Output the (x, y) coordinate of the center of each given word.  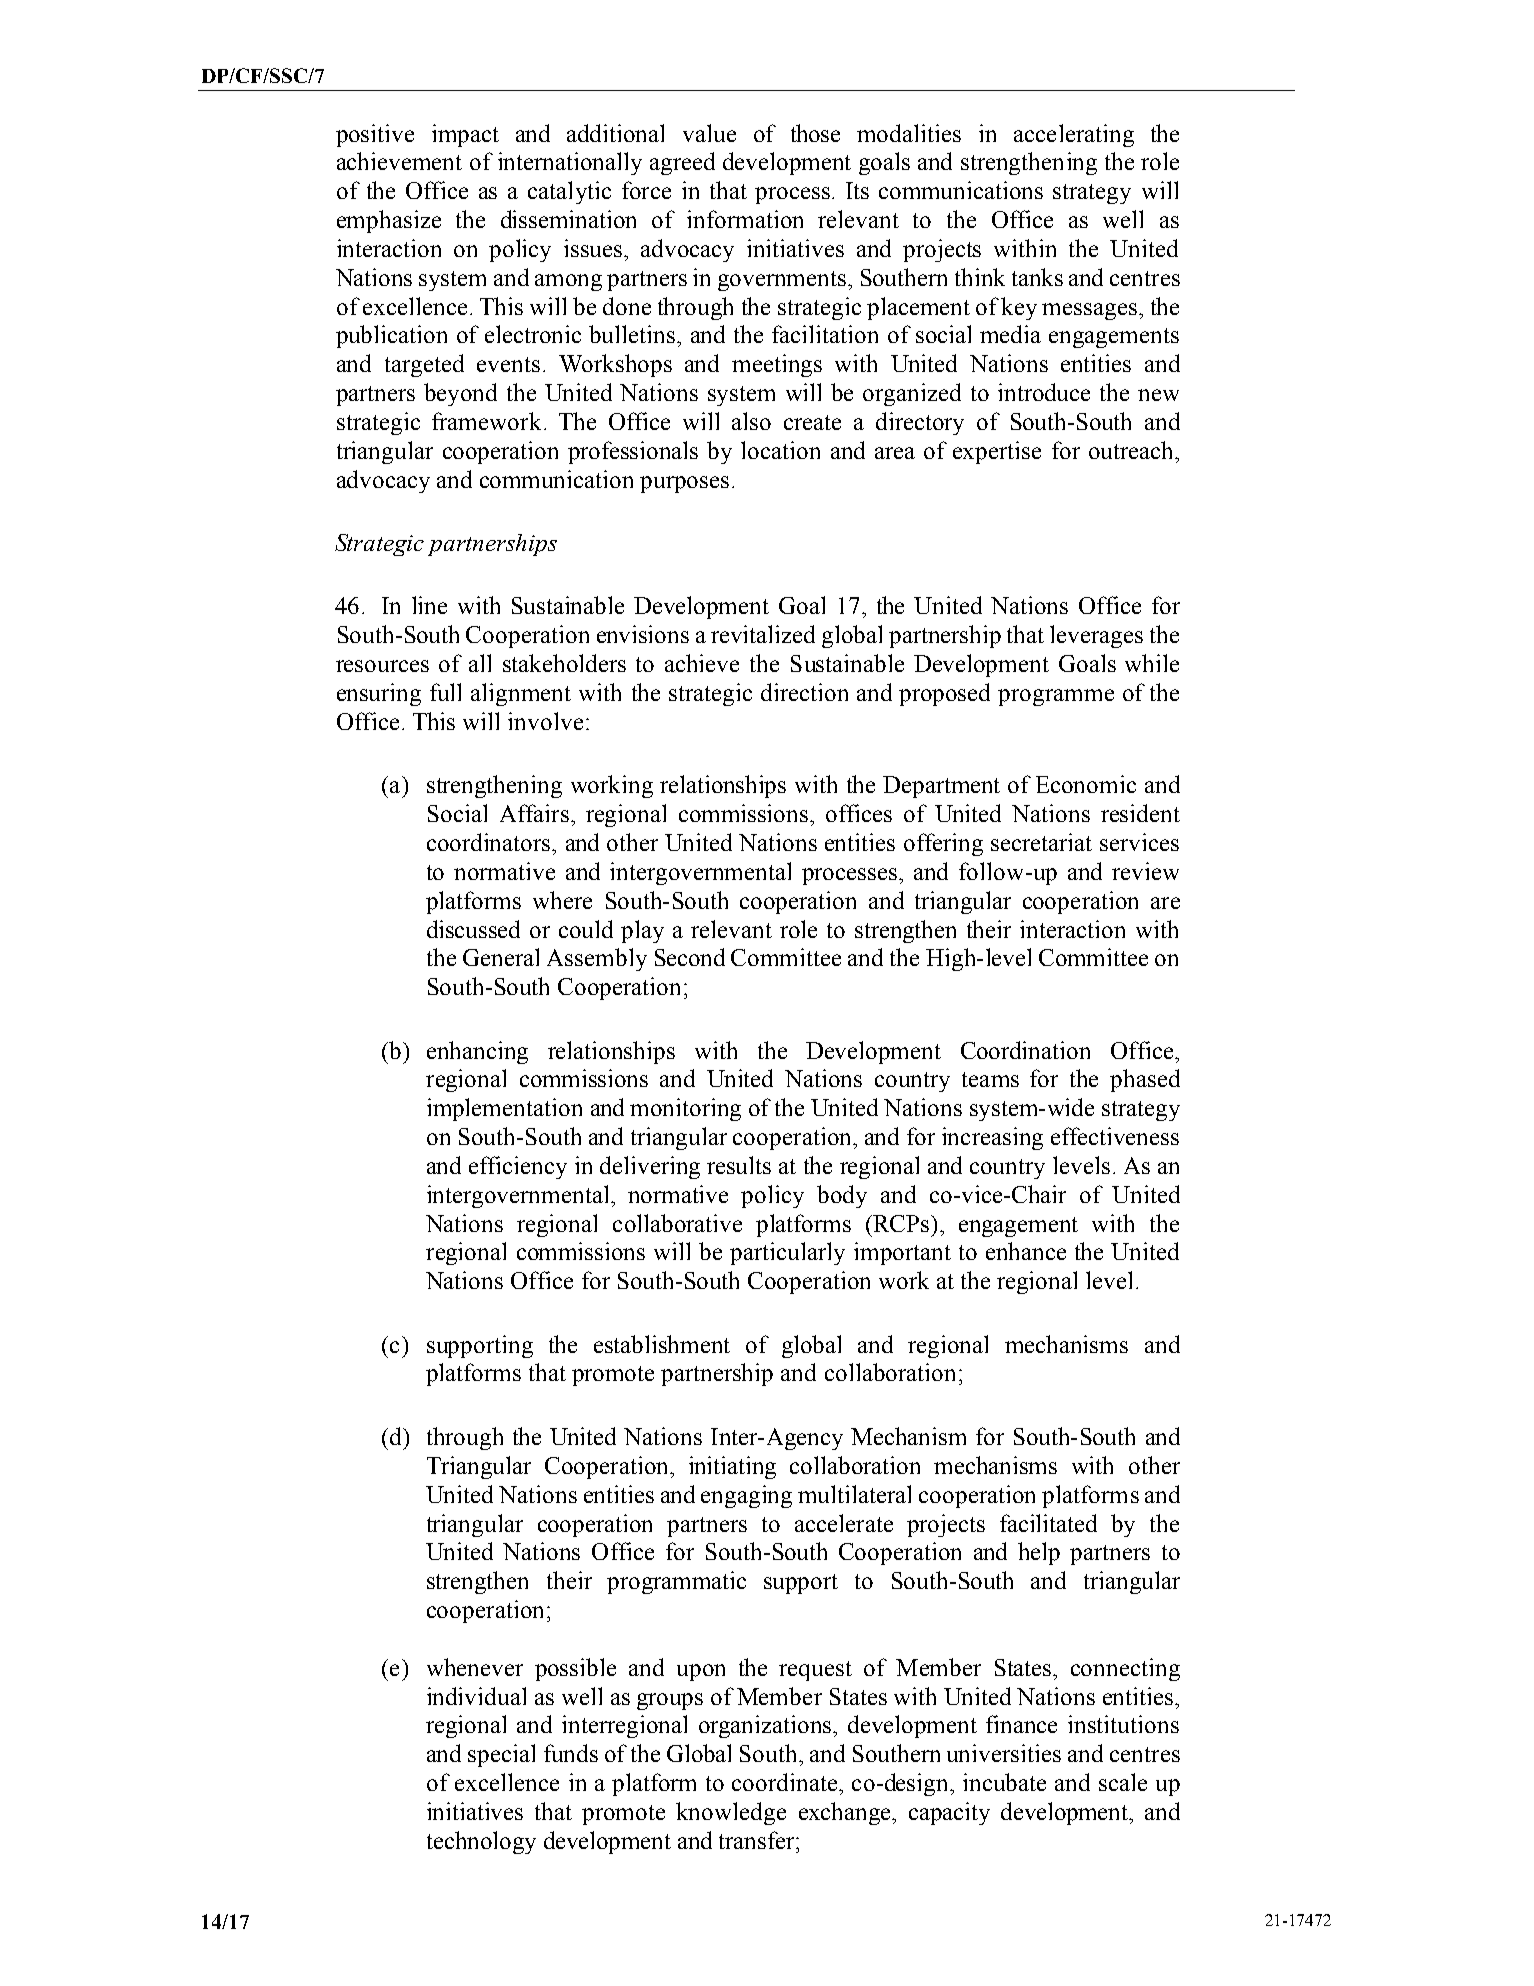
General (501, 957)
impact (465, 135)
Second (690, 957)
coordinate (786, 1782)
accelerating (1074, 135)
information (745, 219)
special (501, 1755)
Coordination (1025, 1050)
